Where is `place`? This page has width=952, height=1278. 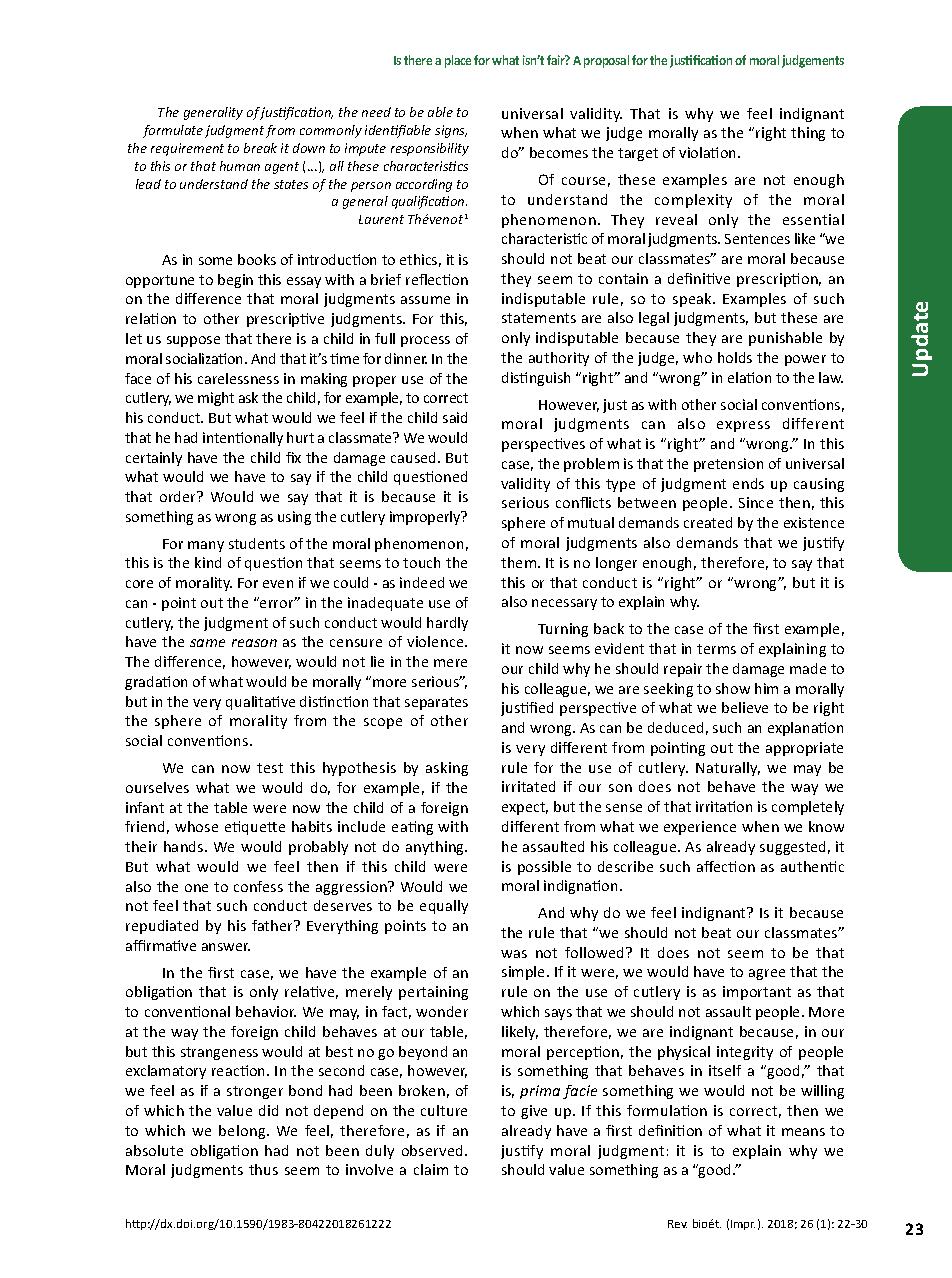 place is located at coordinates (458, 61).
